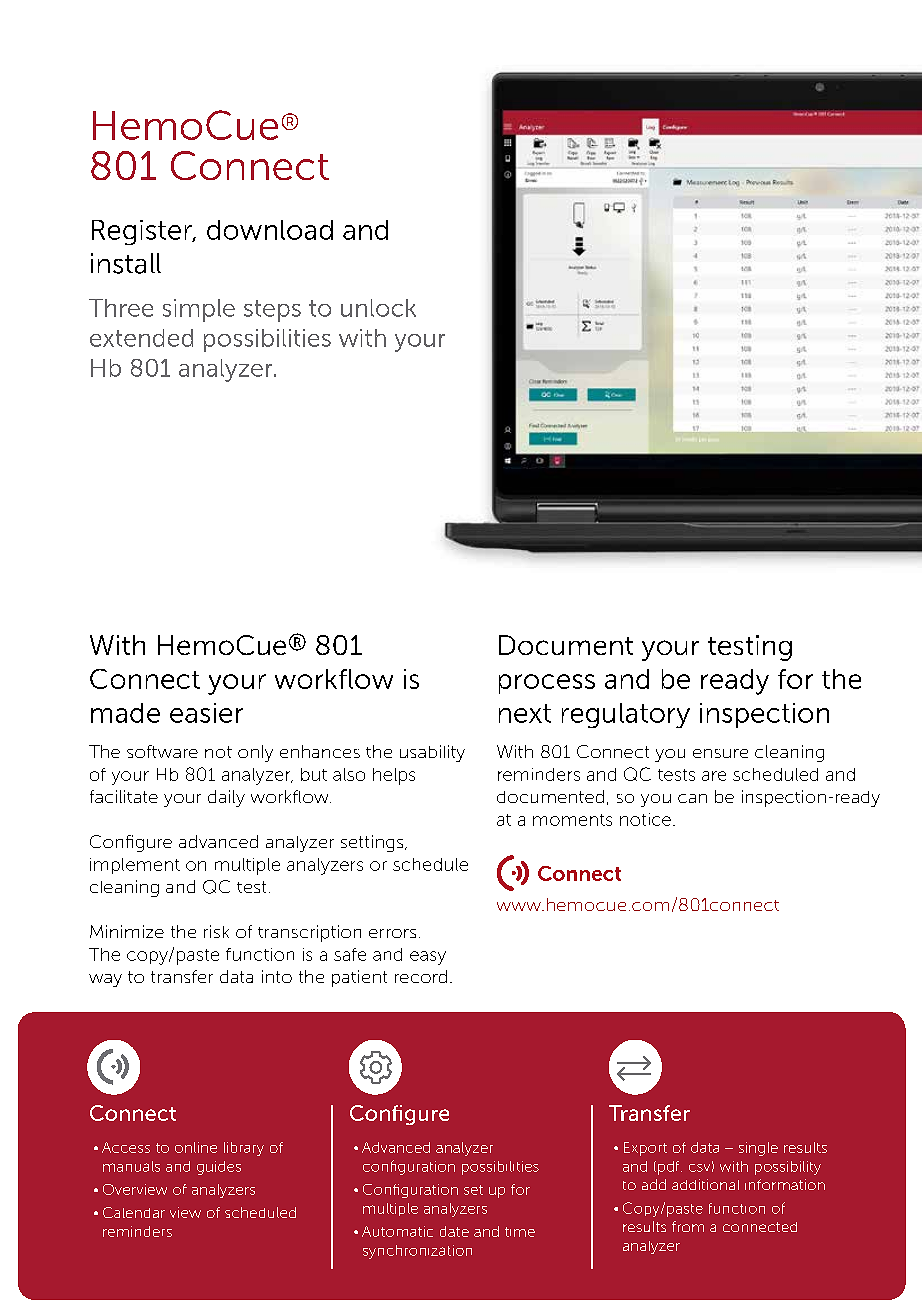  I want to click on risk, so click(216, 931).
